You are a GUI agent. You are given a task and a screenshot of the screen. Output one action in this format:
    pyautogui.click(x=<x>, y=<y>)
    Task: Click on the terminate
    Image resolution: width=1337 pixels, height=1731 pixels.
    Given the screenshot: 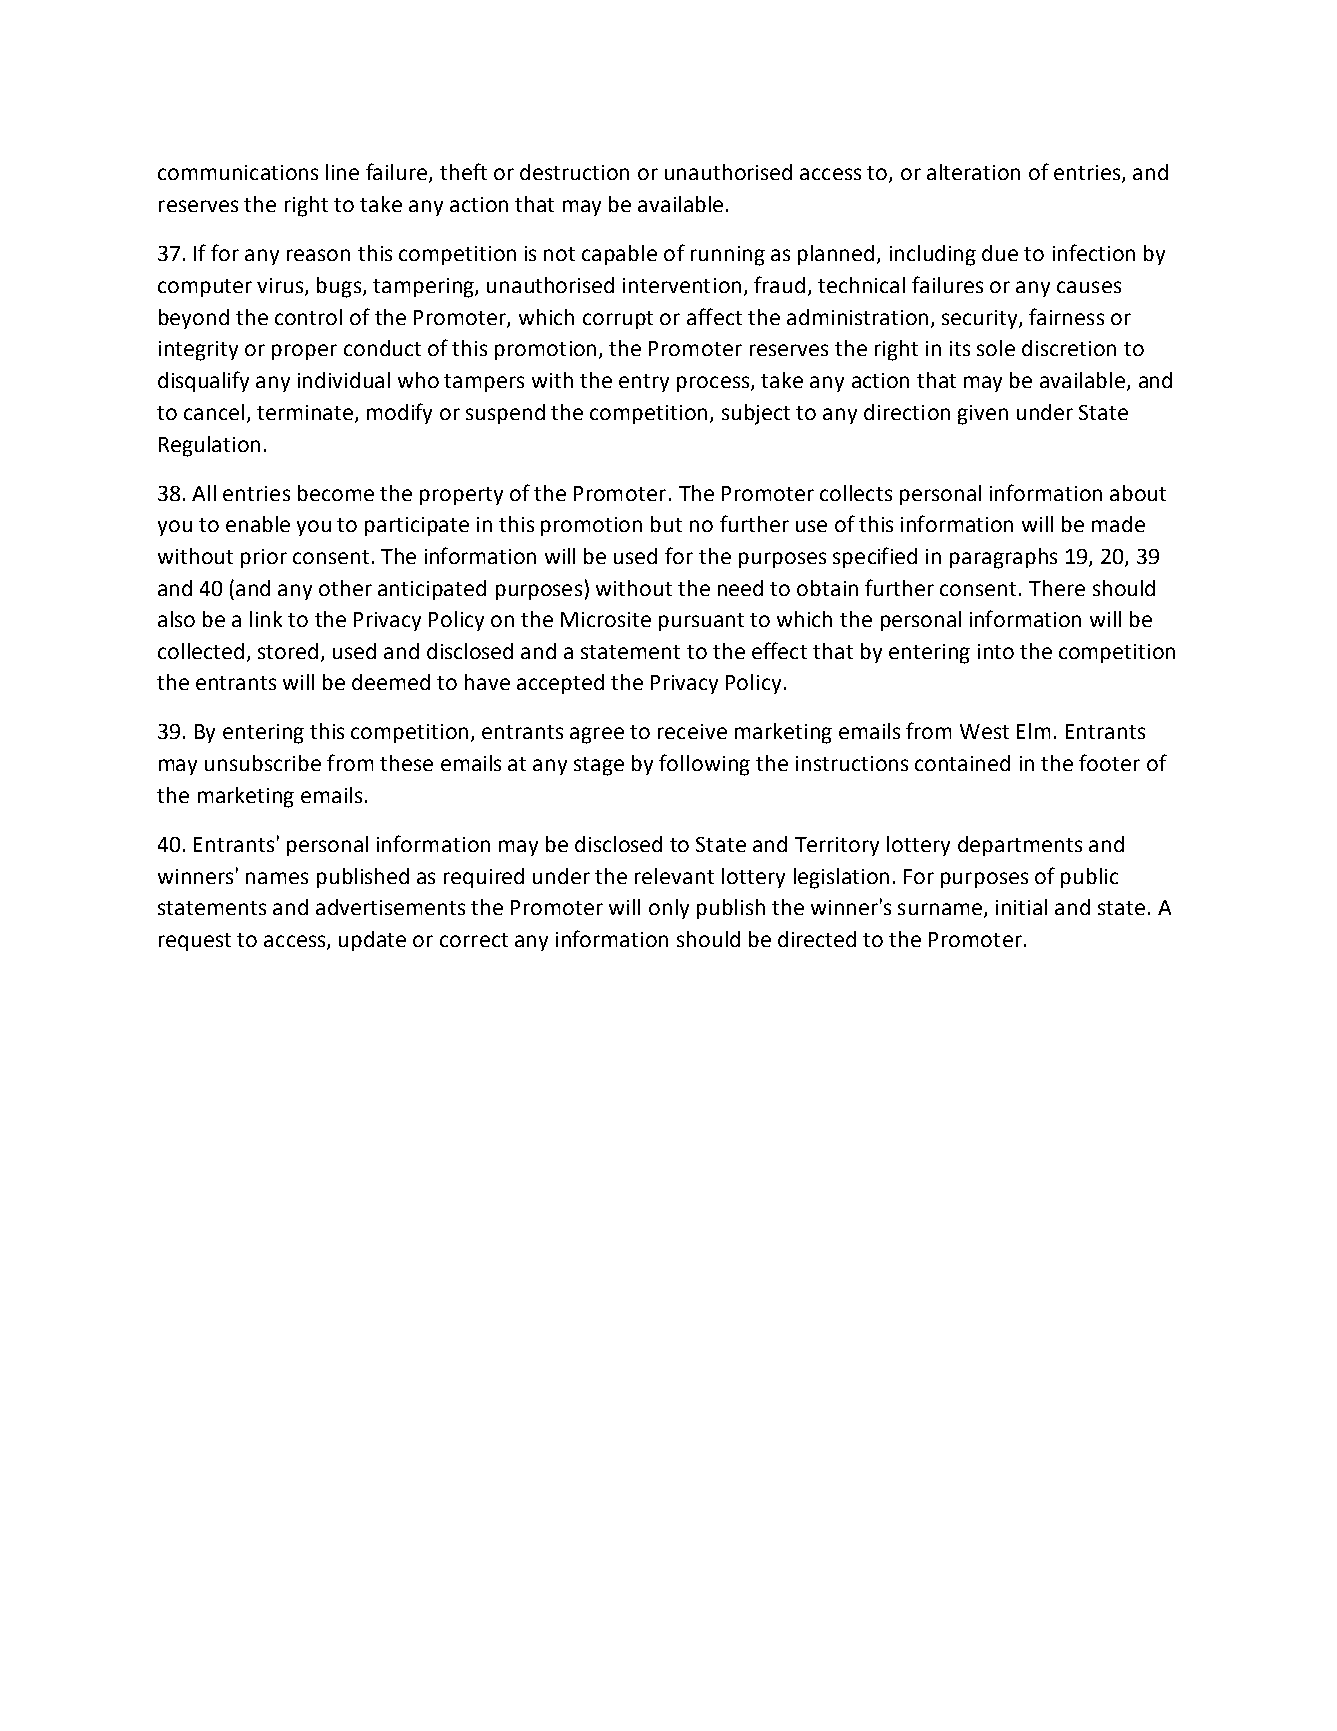 What is the action you would take?
    pyautogui.click(x=306, y=413)
